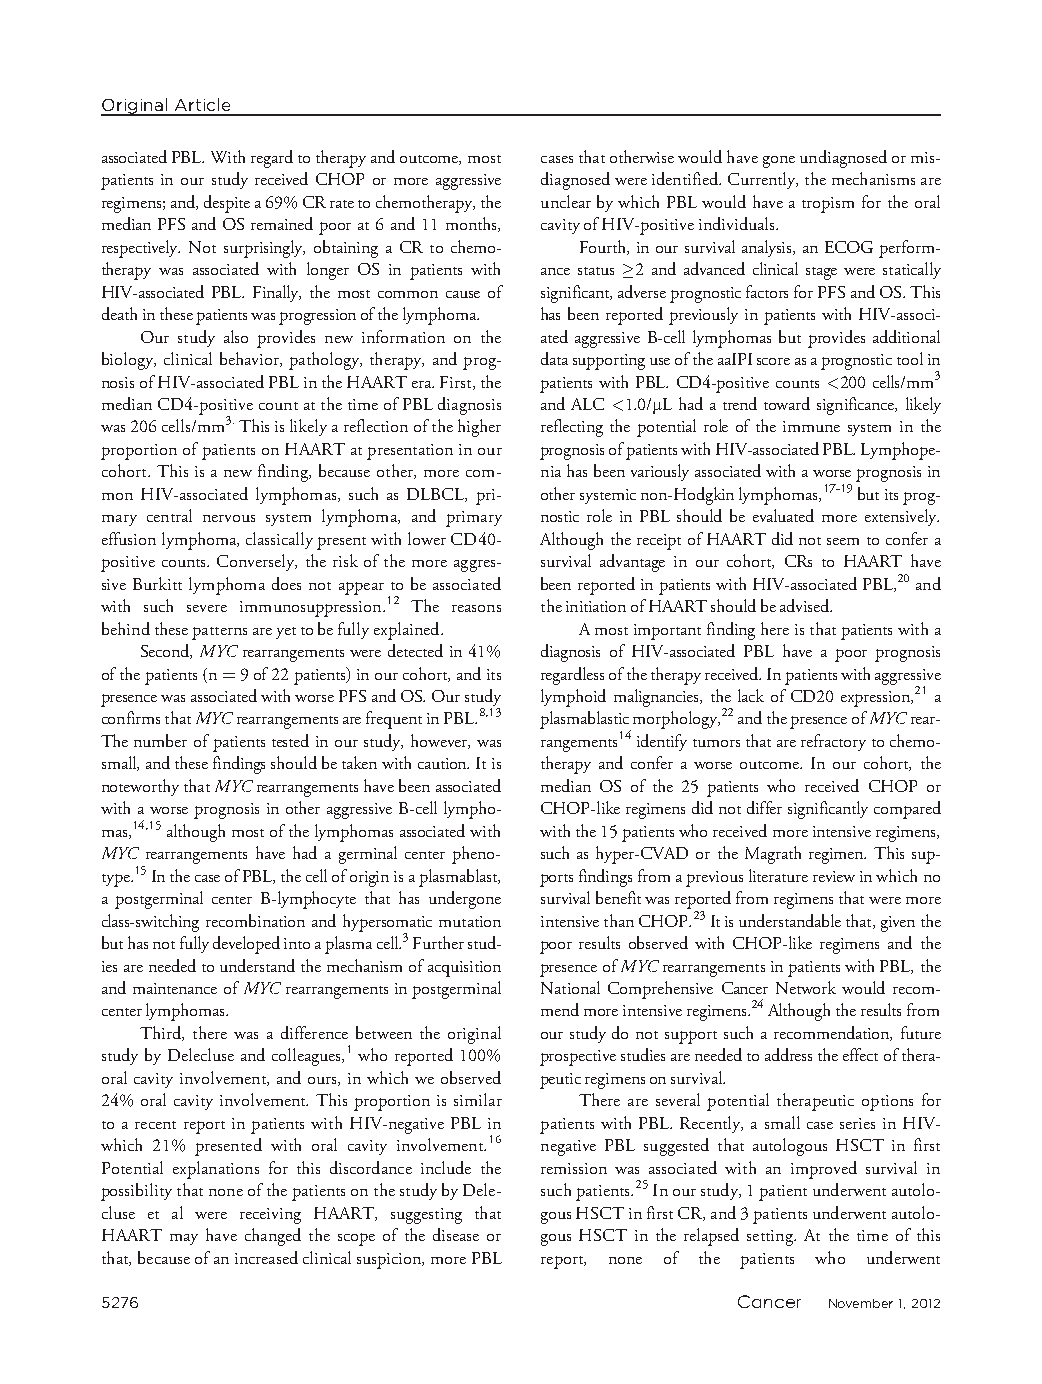 This page has width=1042, height=1384. What do you see at coordinates (843, 541) in the page?
I see `seem` at bounding box center [843, 541].
